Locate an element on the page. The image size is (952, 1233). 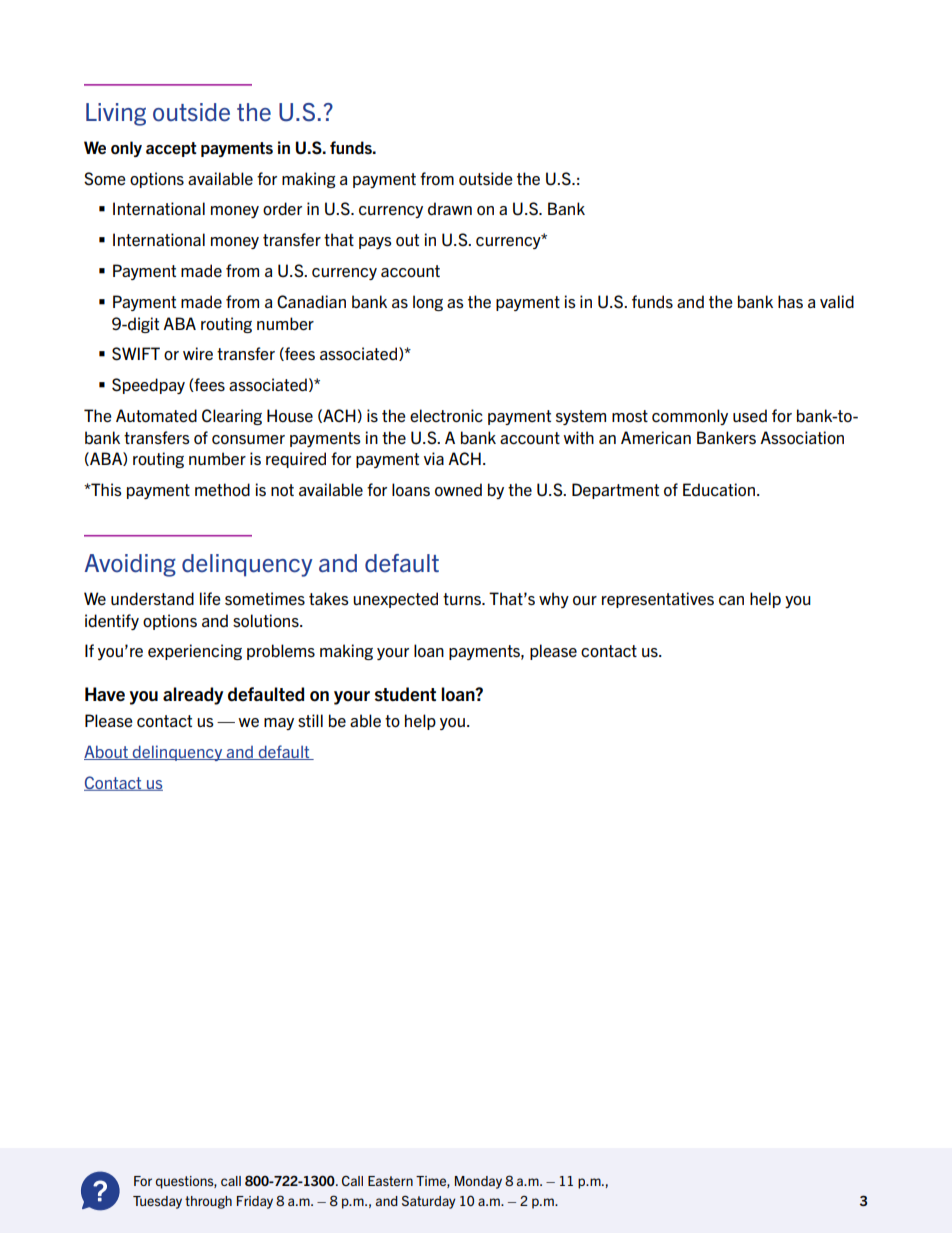
accept is located at coordinates (171, 149).
